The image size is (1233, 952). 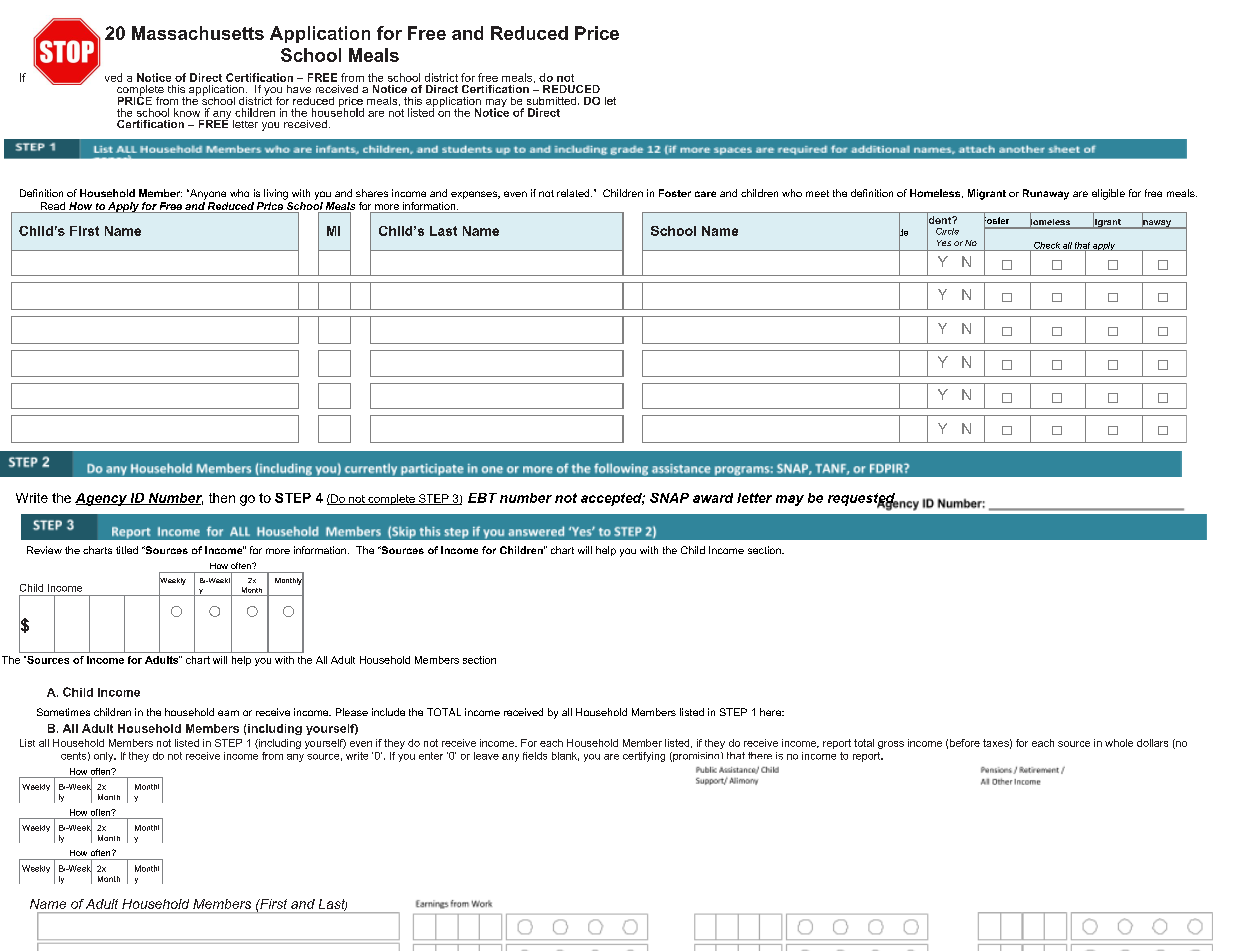 I want to click on earn, so click(x=228, y=713).
